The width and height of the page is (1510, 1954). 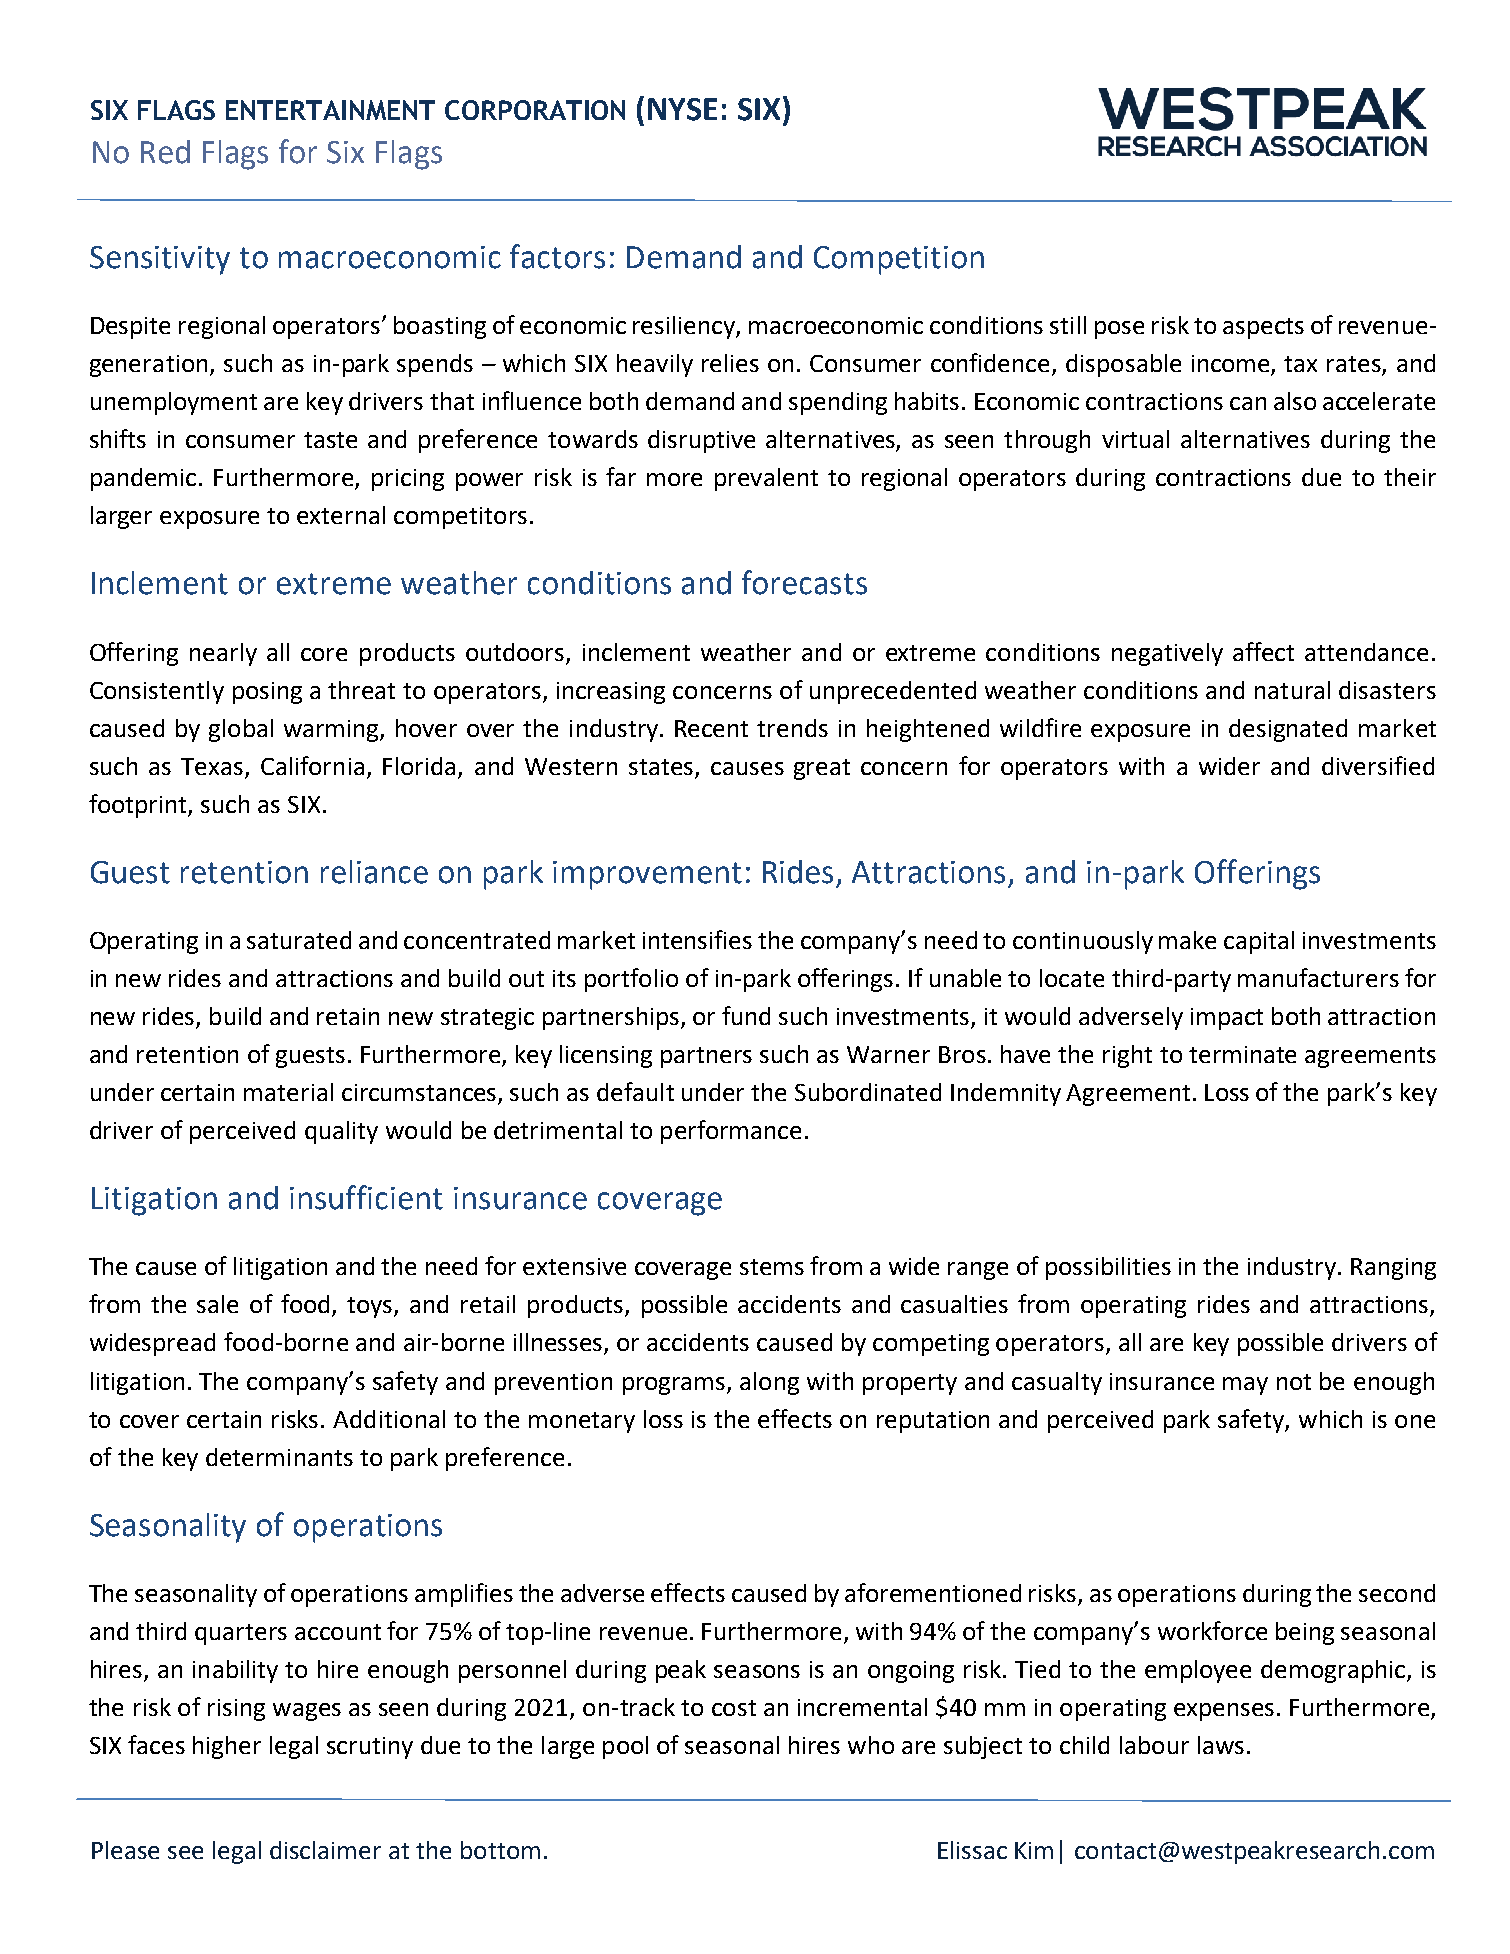 I want to click on NYSE, so click(x=682, y=109).
